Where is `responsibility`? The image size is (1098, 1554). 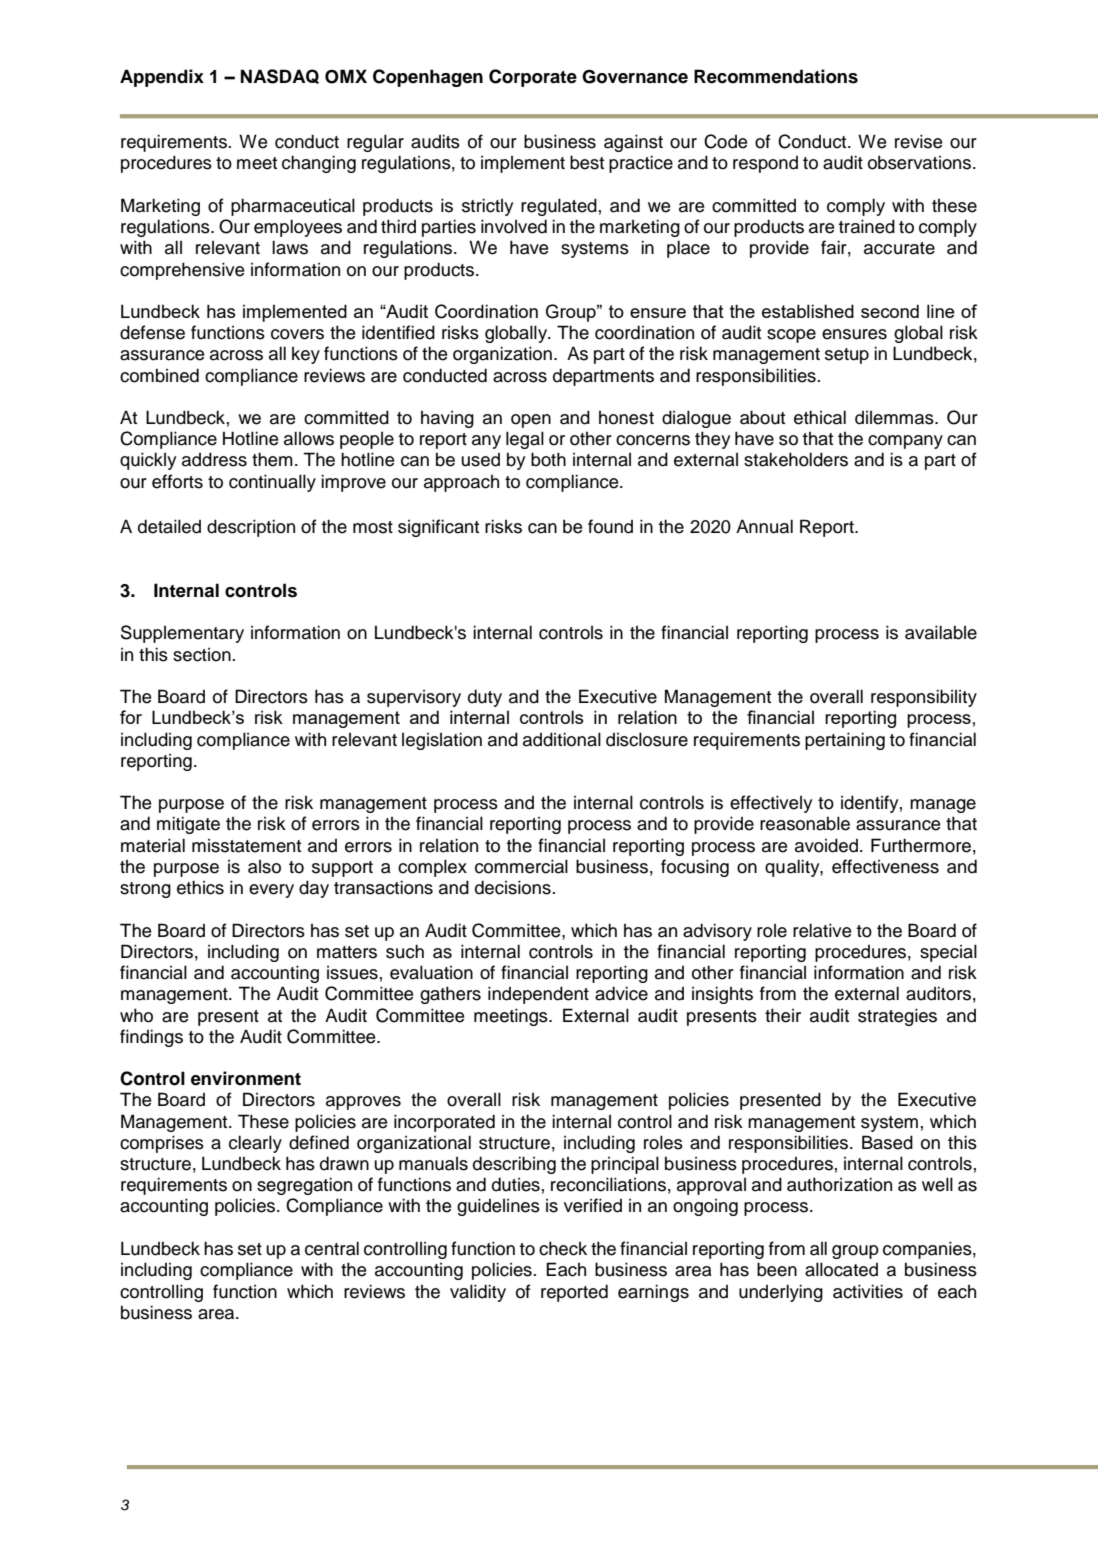 responsibility is located at coordinates (924, 698).
